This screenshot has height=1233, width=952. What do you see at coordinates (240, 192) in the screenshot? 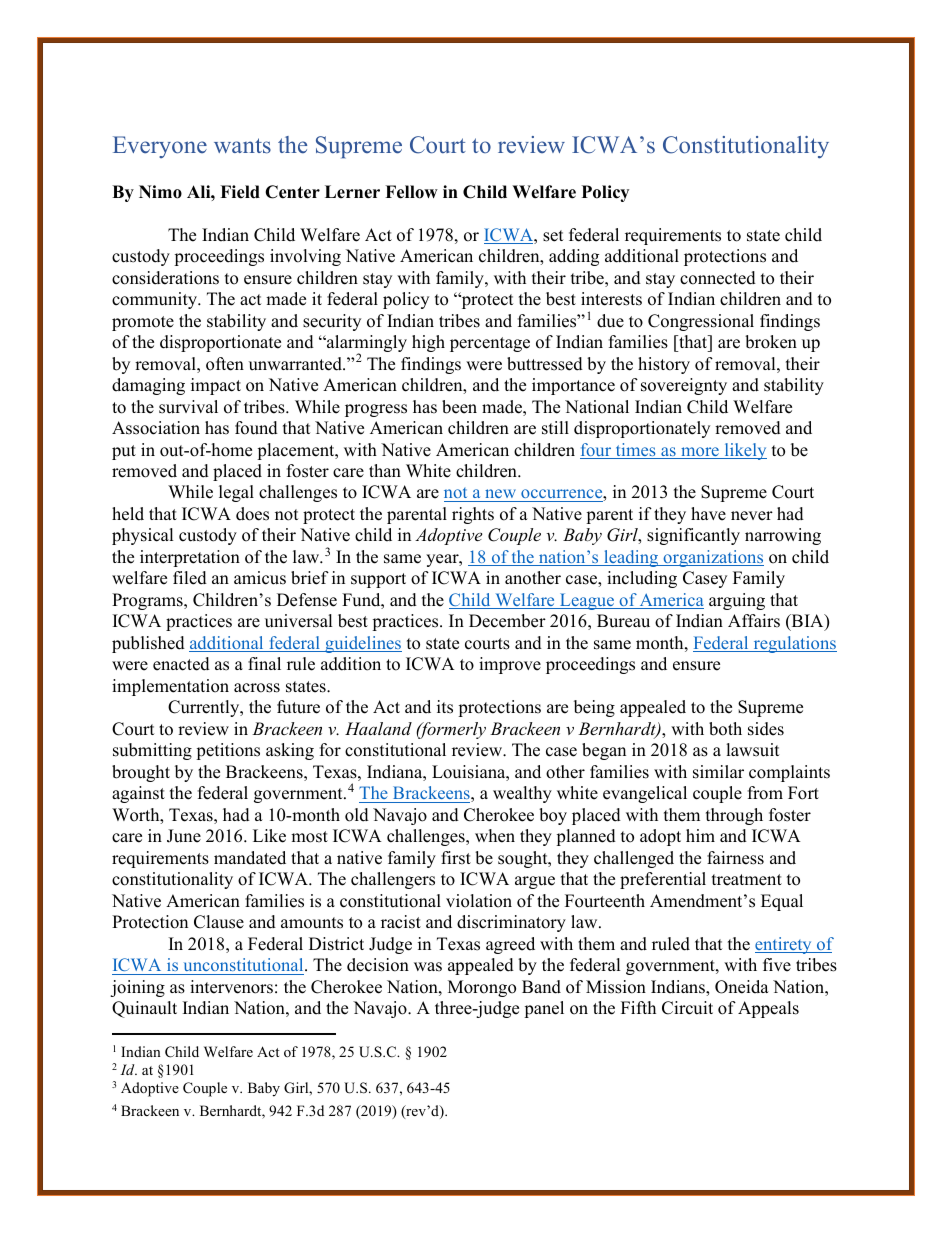
I see `Field` at bounding box center [240, 192].
